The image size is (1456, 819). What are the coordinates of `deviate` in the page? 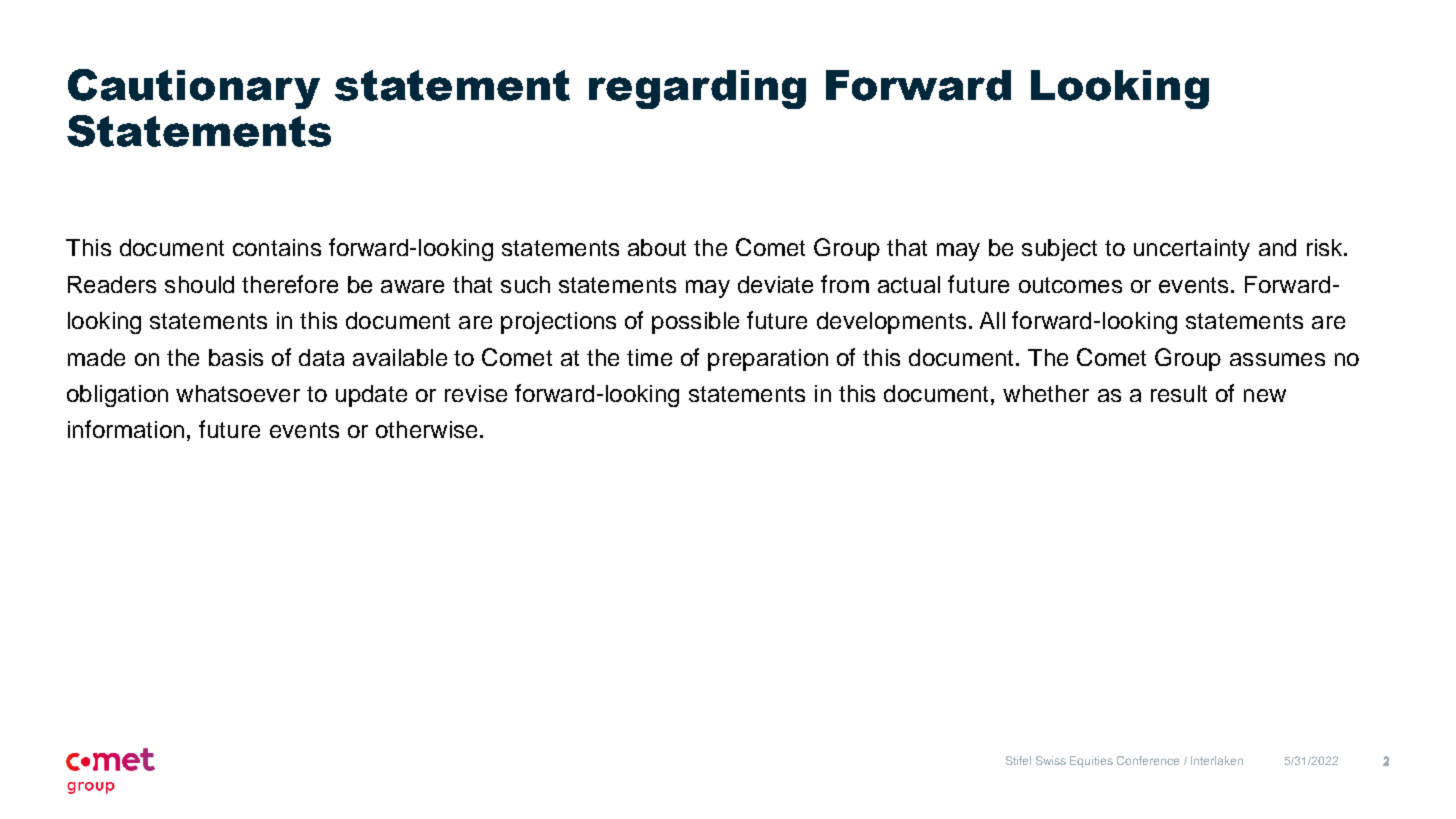 It's located at (775, 284).
